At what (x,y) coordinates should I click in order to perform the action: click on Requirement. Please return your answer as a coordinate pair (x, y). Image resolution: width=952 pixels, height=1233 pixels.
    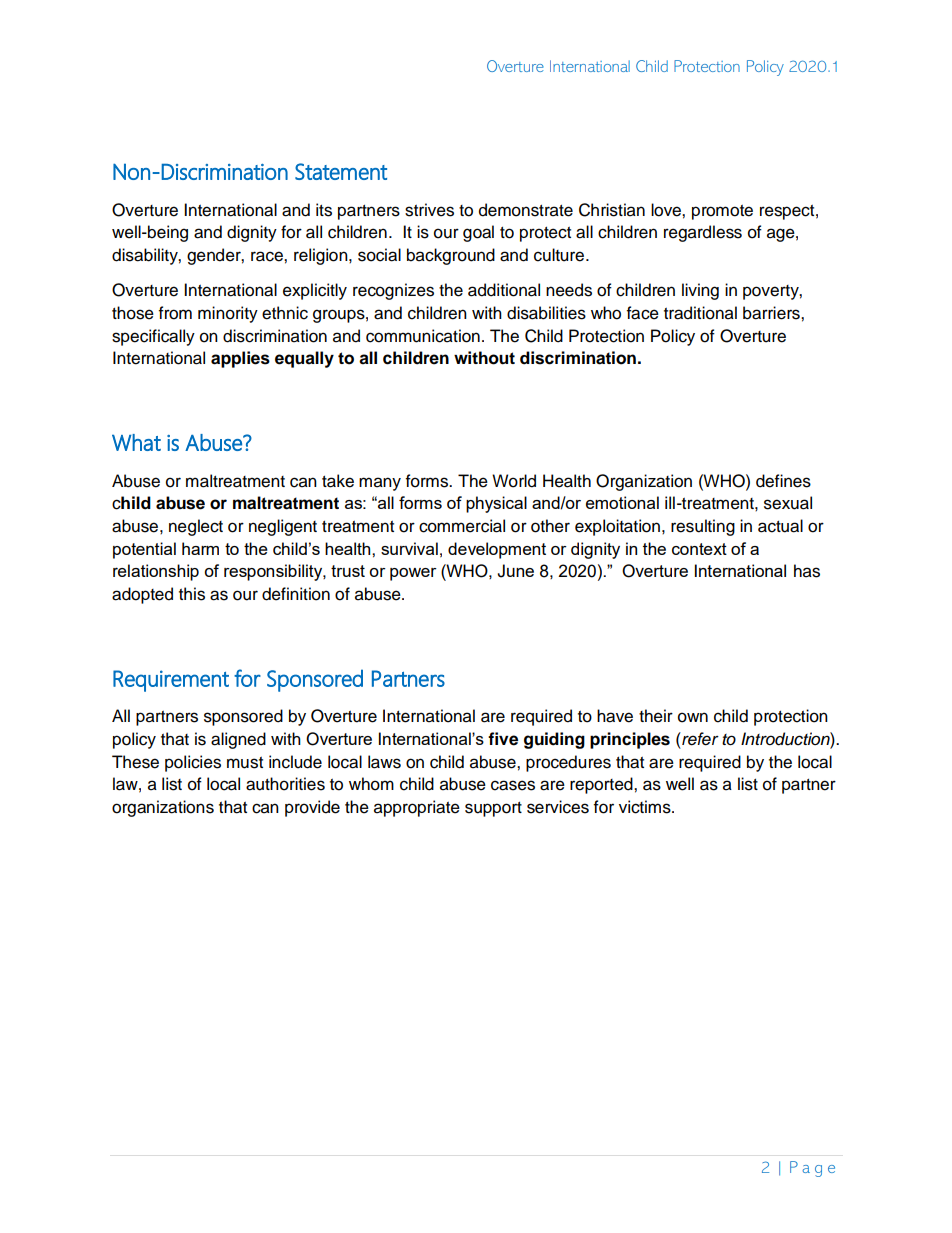
    Looking at the image, I should click on (171, 681).
